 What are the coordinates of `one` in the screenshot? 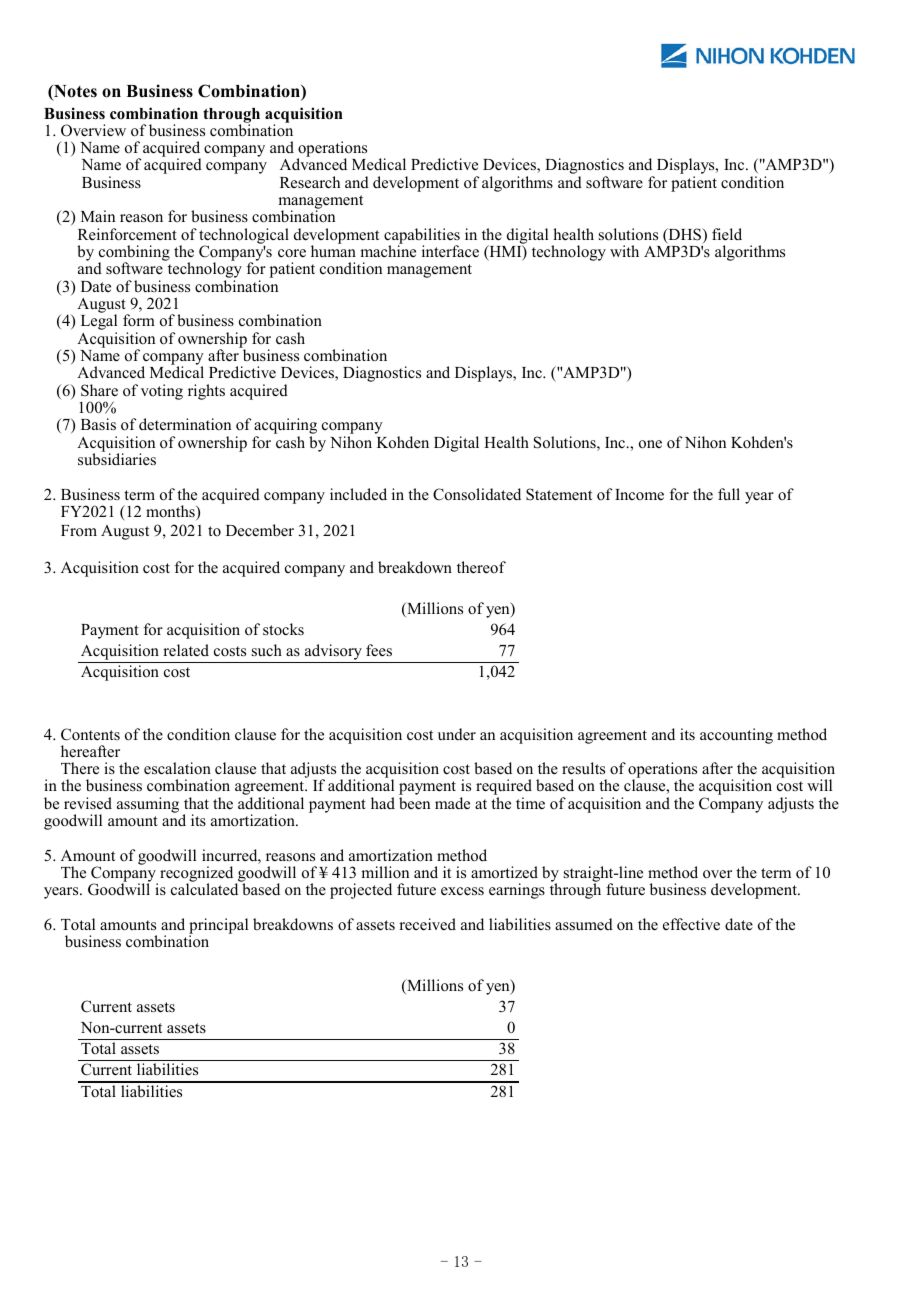 It's located at (650, 444).
